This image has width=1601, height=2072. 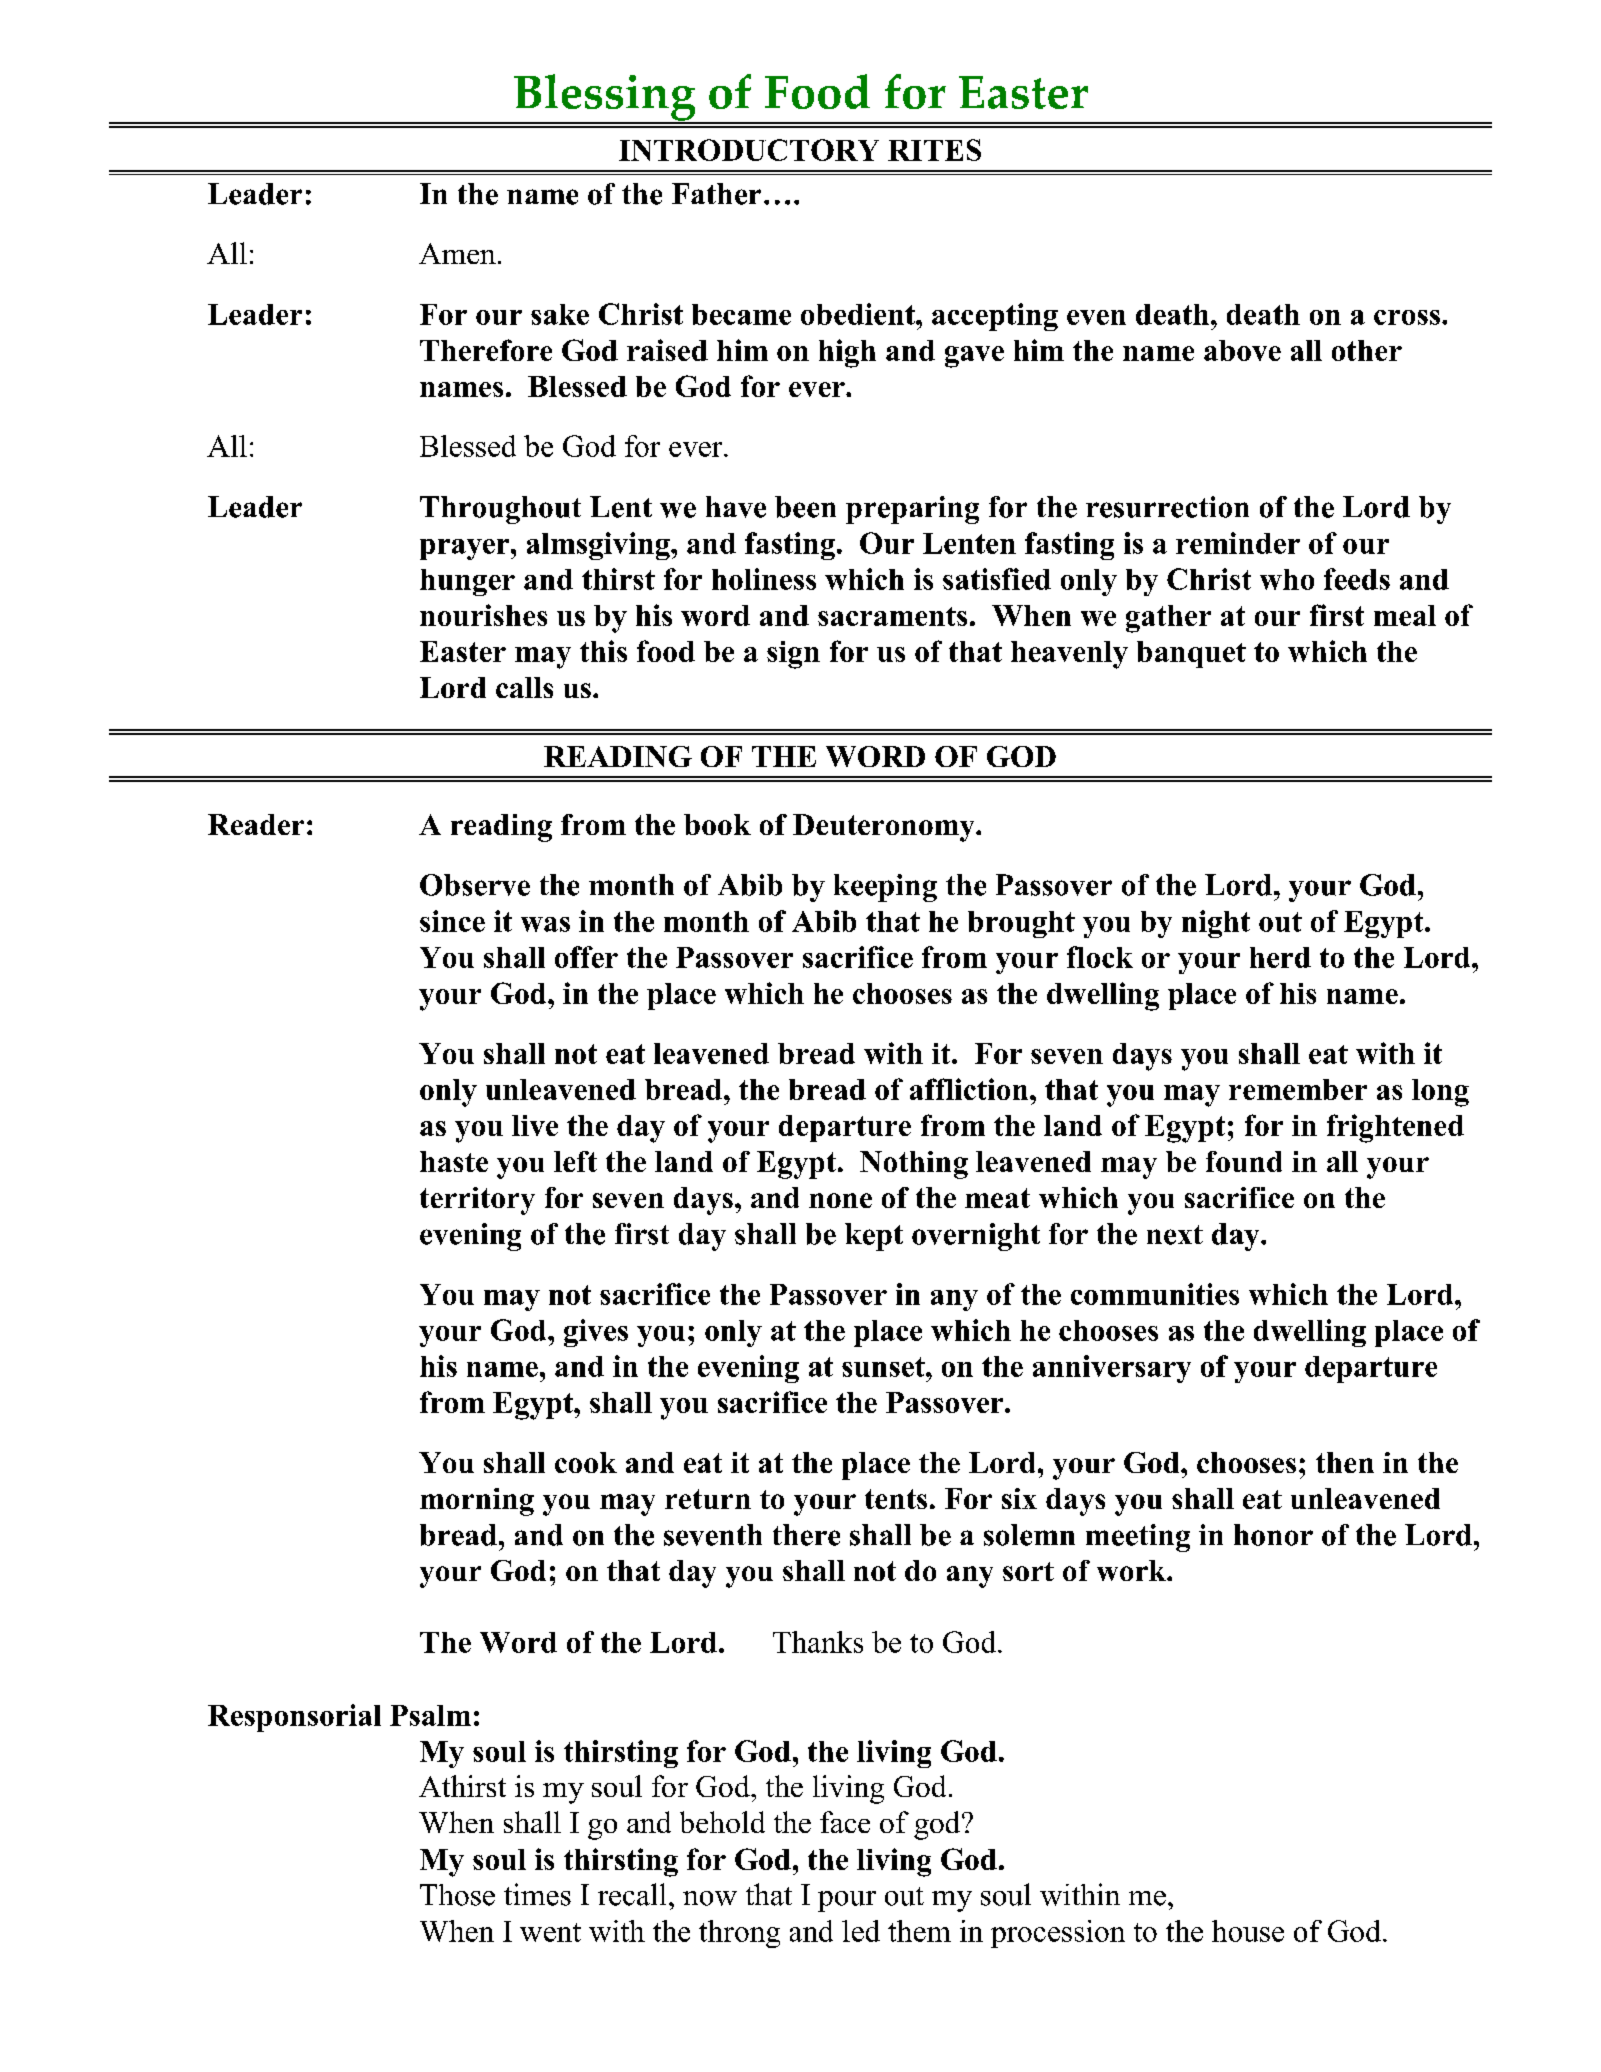 What do you see at coordinates (452, 921) in the image?
I see `since` at bounding box center [452, 921].
